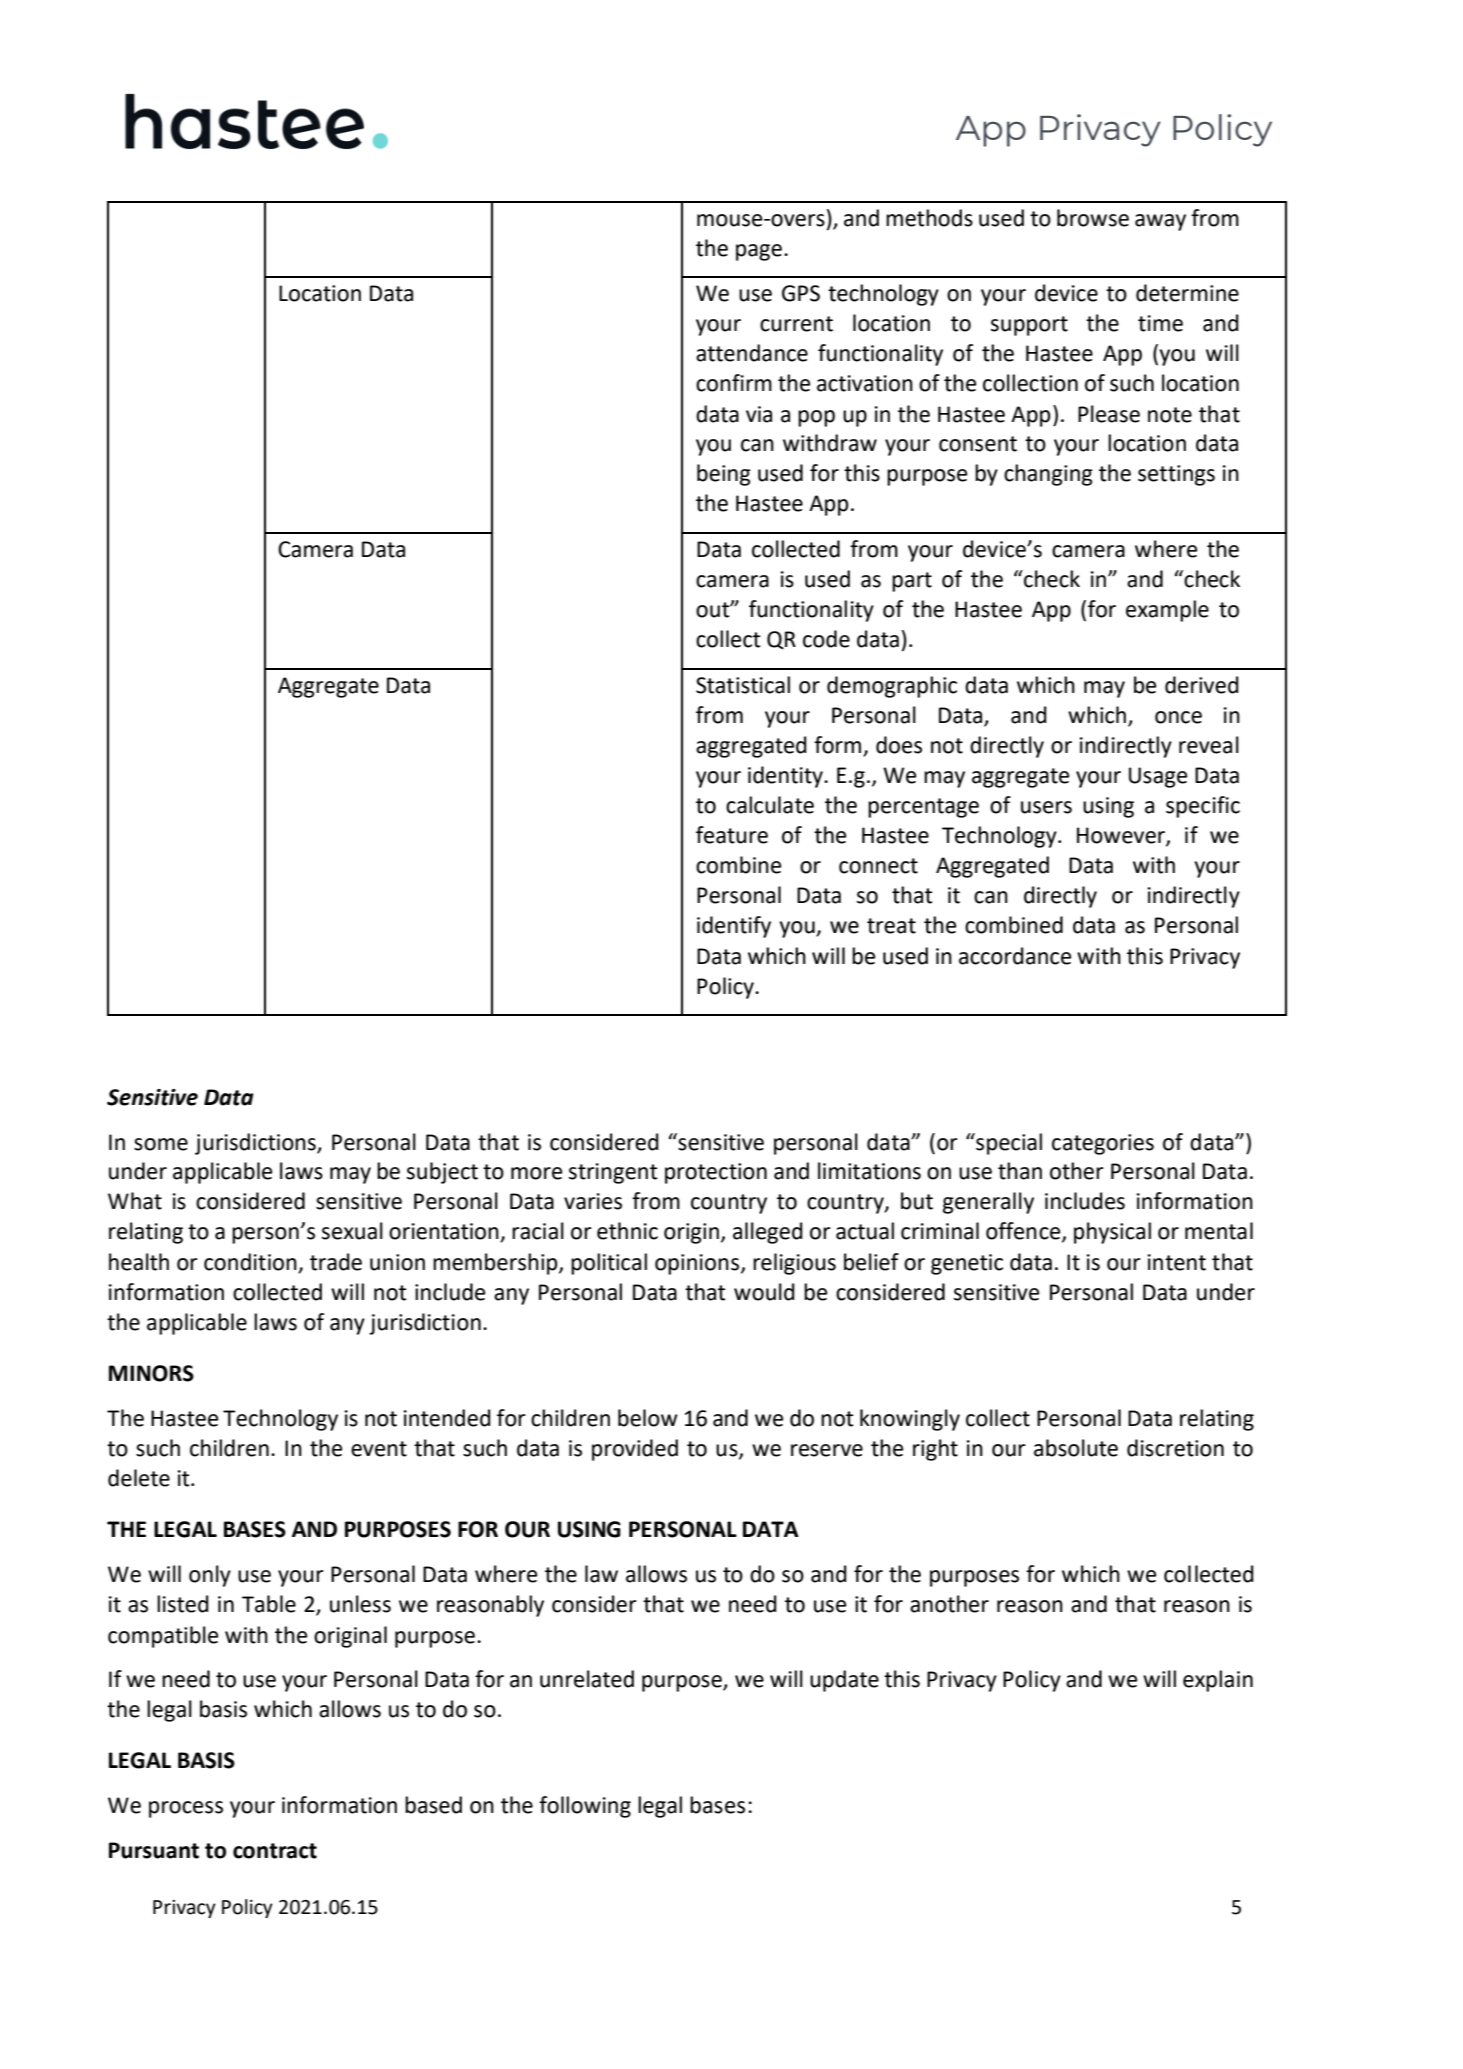 This screenshot has height=2069, width=1463. Describe the element at coordinates (759, 252) in the screenshot. I see `page` at that location.
